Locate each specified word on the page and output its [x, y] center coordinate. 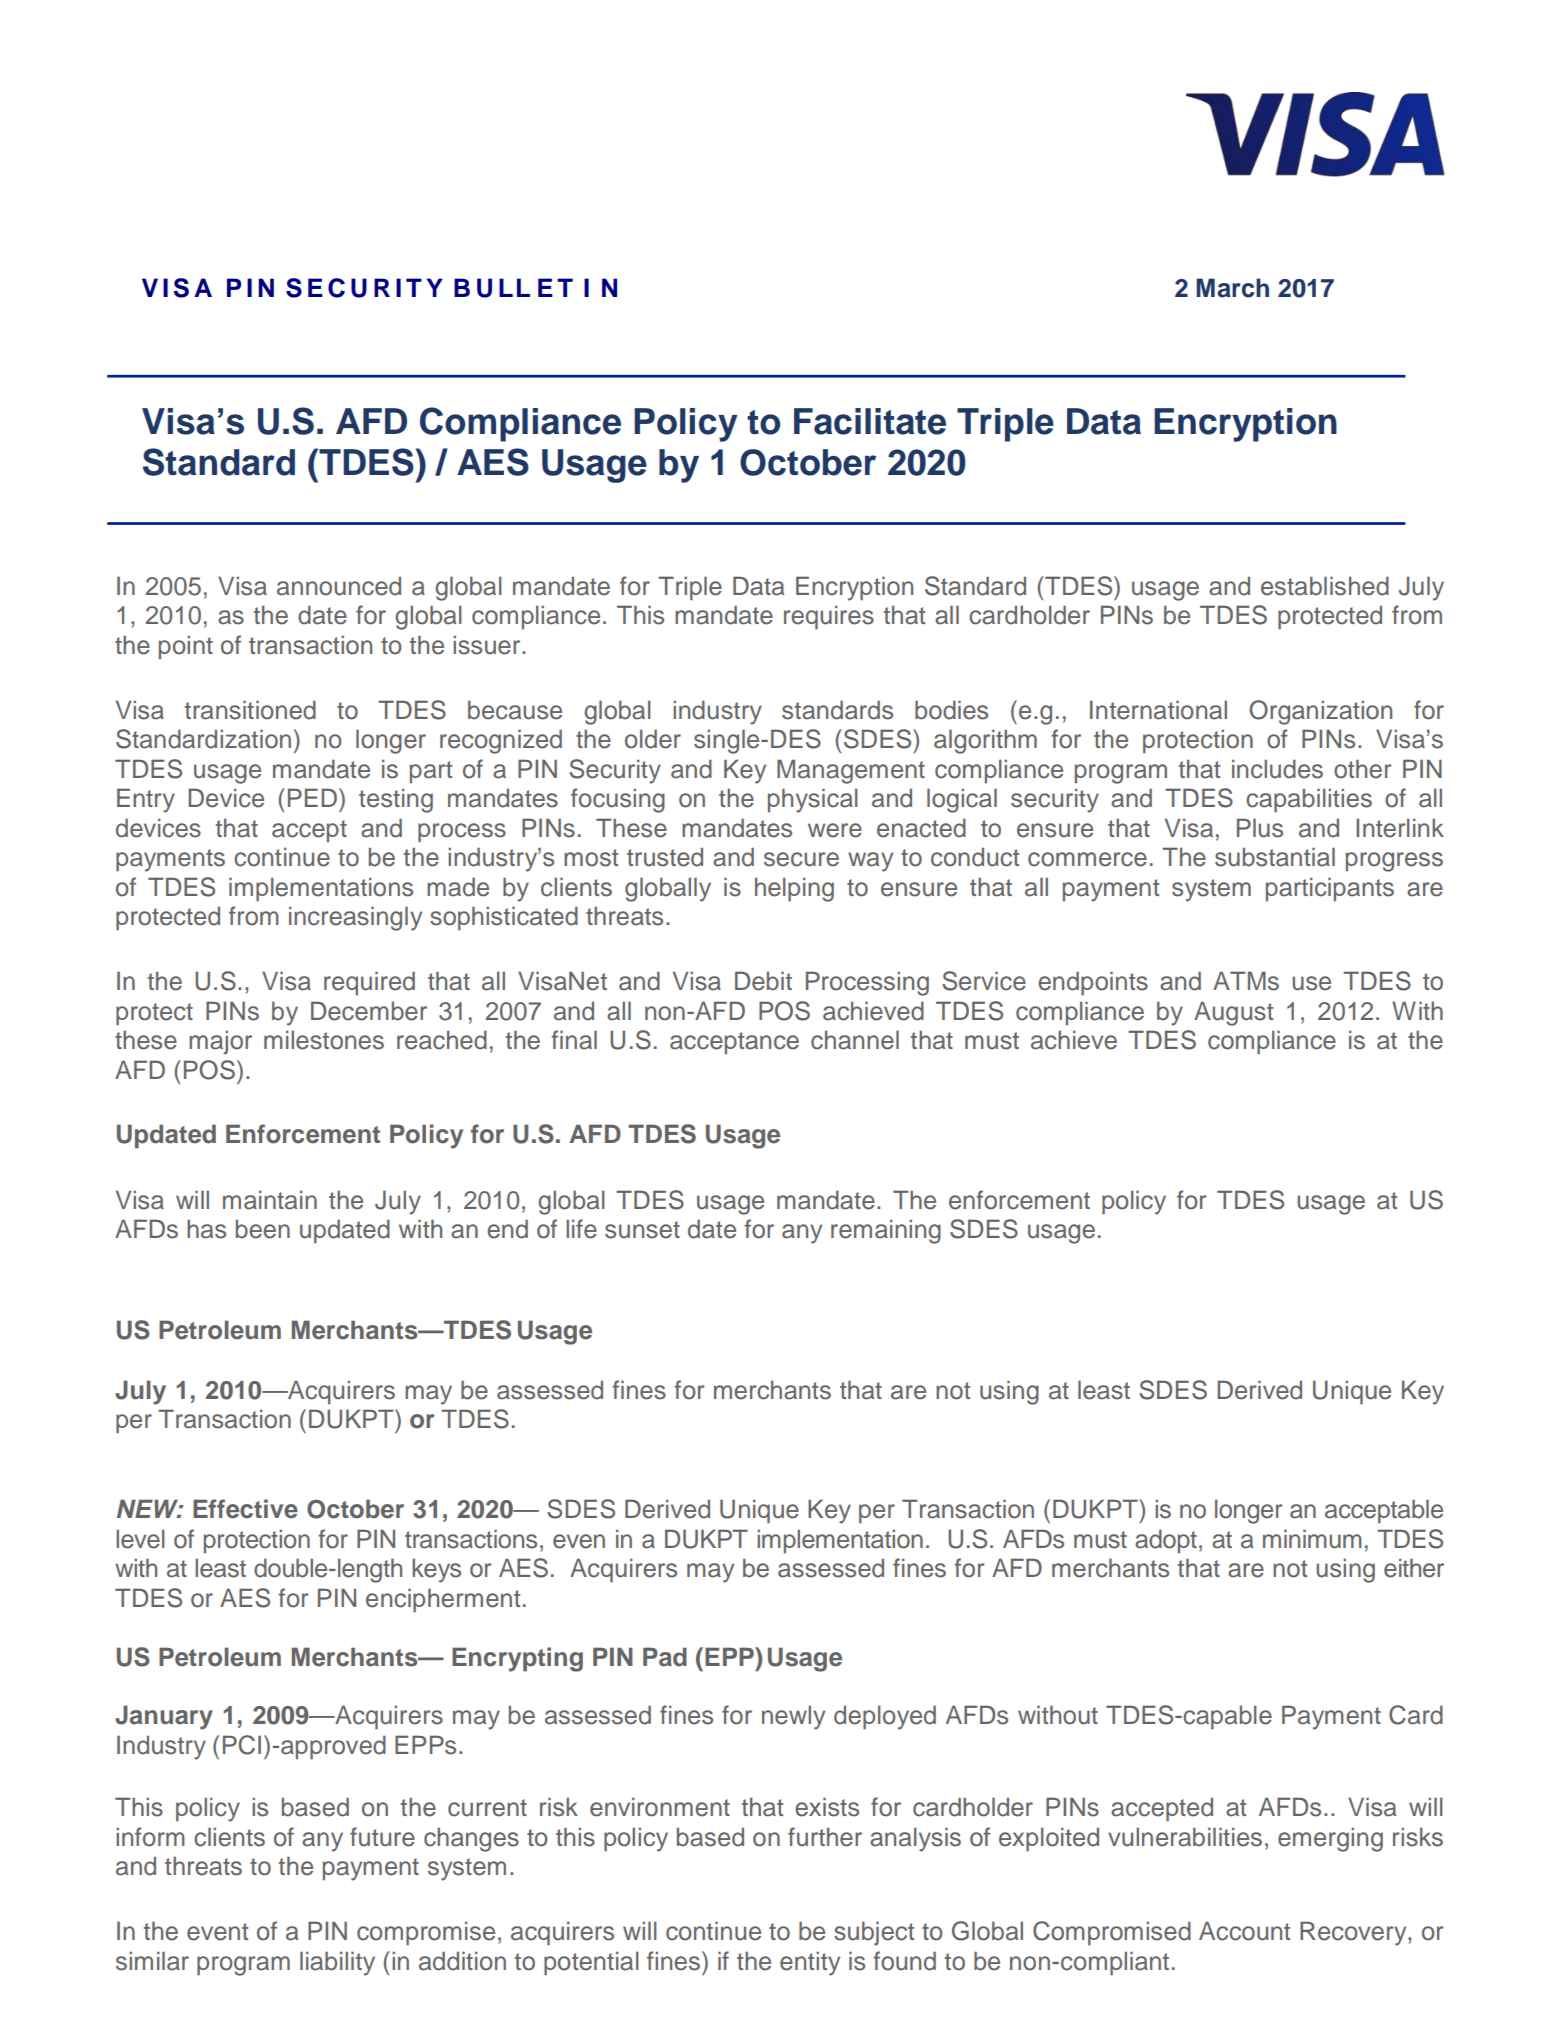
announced [339, 586]
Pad [665, 1657]
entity [810, 1963]
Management [851, 771]
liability [337, 1963]
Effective [245, 1509]
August [1233, 1013]
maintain [270, 1200]
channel [855, 1040]
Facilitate [870, 421]
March [1232, 288]
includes [1277, 769]
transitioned [250, 710]
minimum [1312, 1539]
